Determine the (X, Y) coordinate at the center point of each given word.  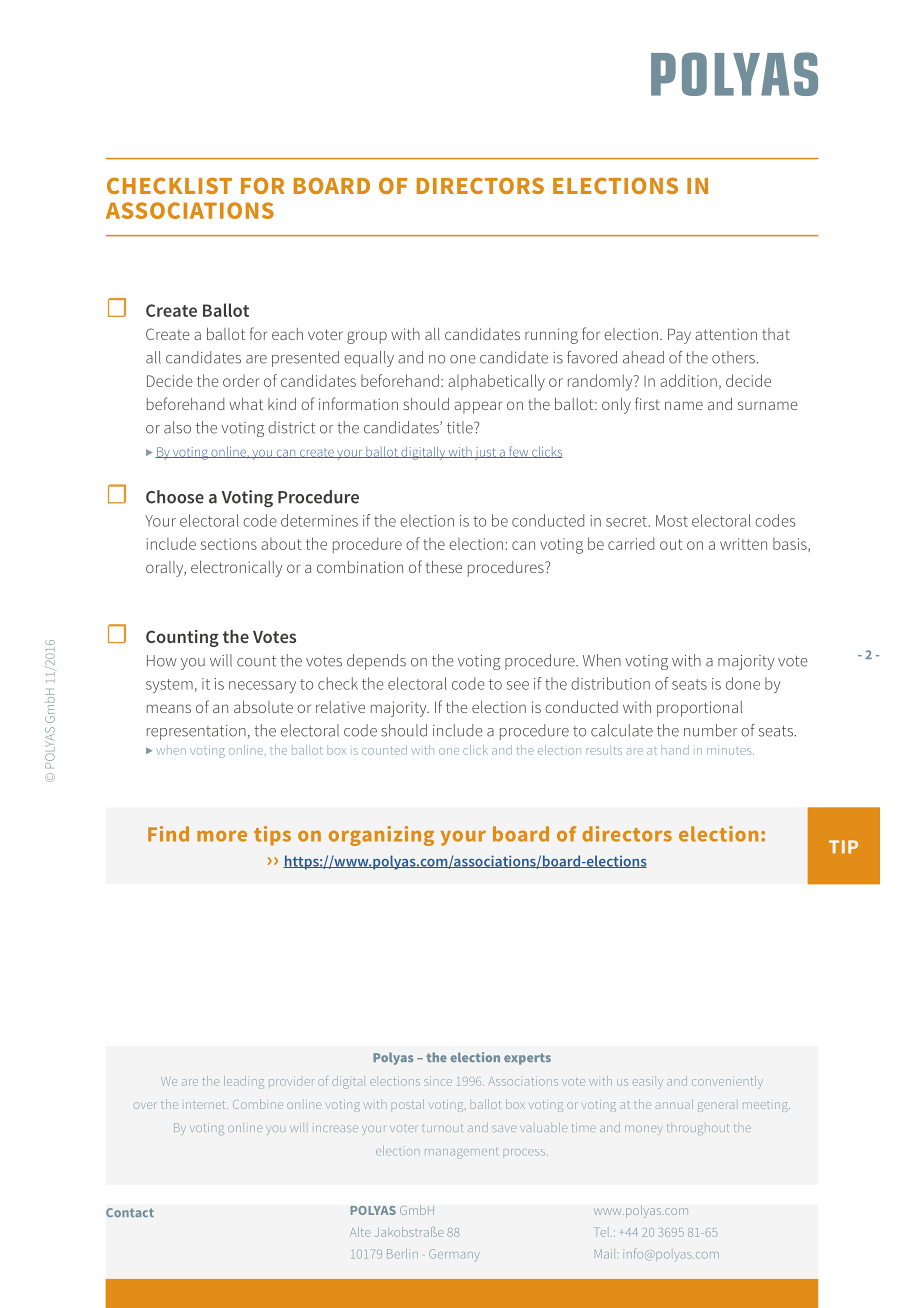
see (518, 685)
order (241, 380)
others (733, 357)
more (222, 836)
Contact (130, 1212)
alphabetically (496, 382)
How (162, 661)
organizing (381, 836)
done (743, 683)
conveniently (727, 1082)
